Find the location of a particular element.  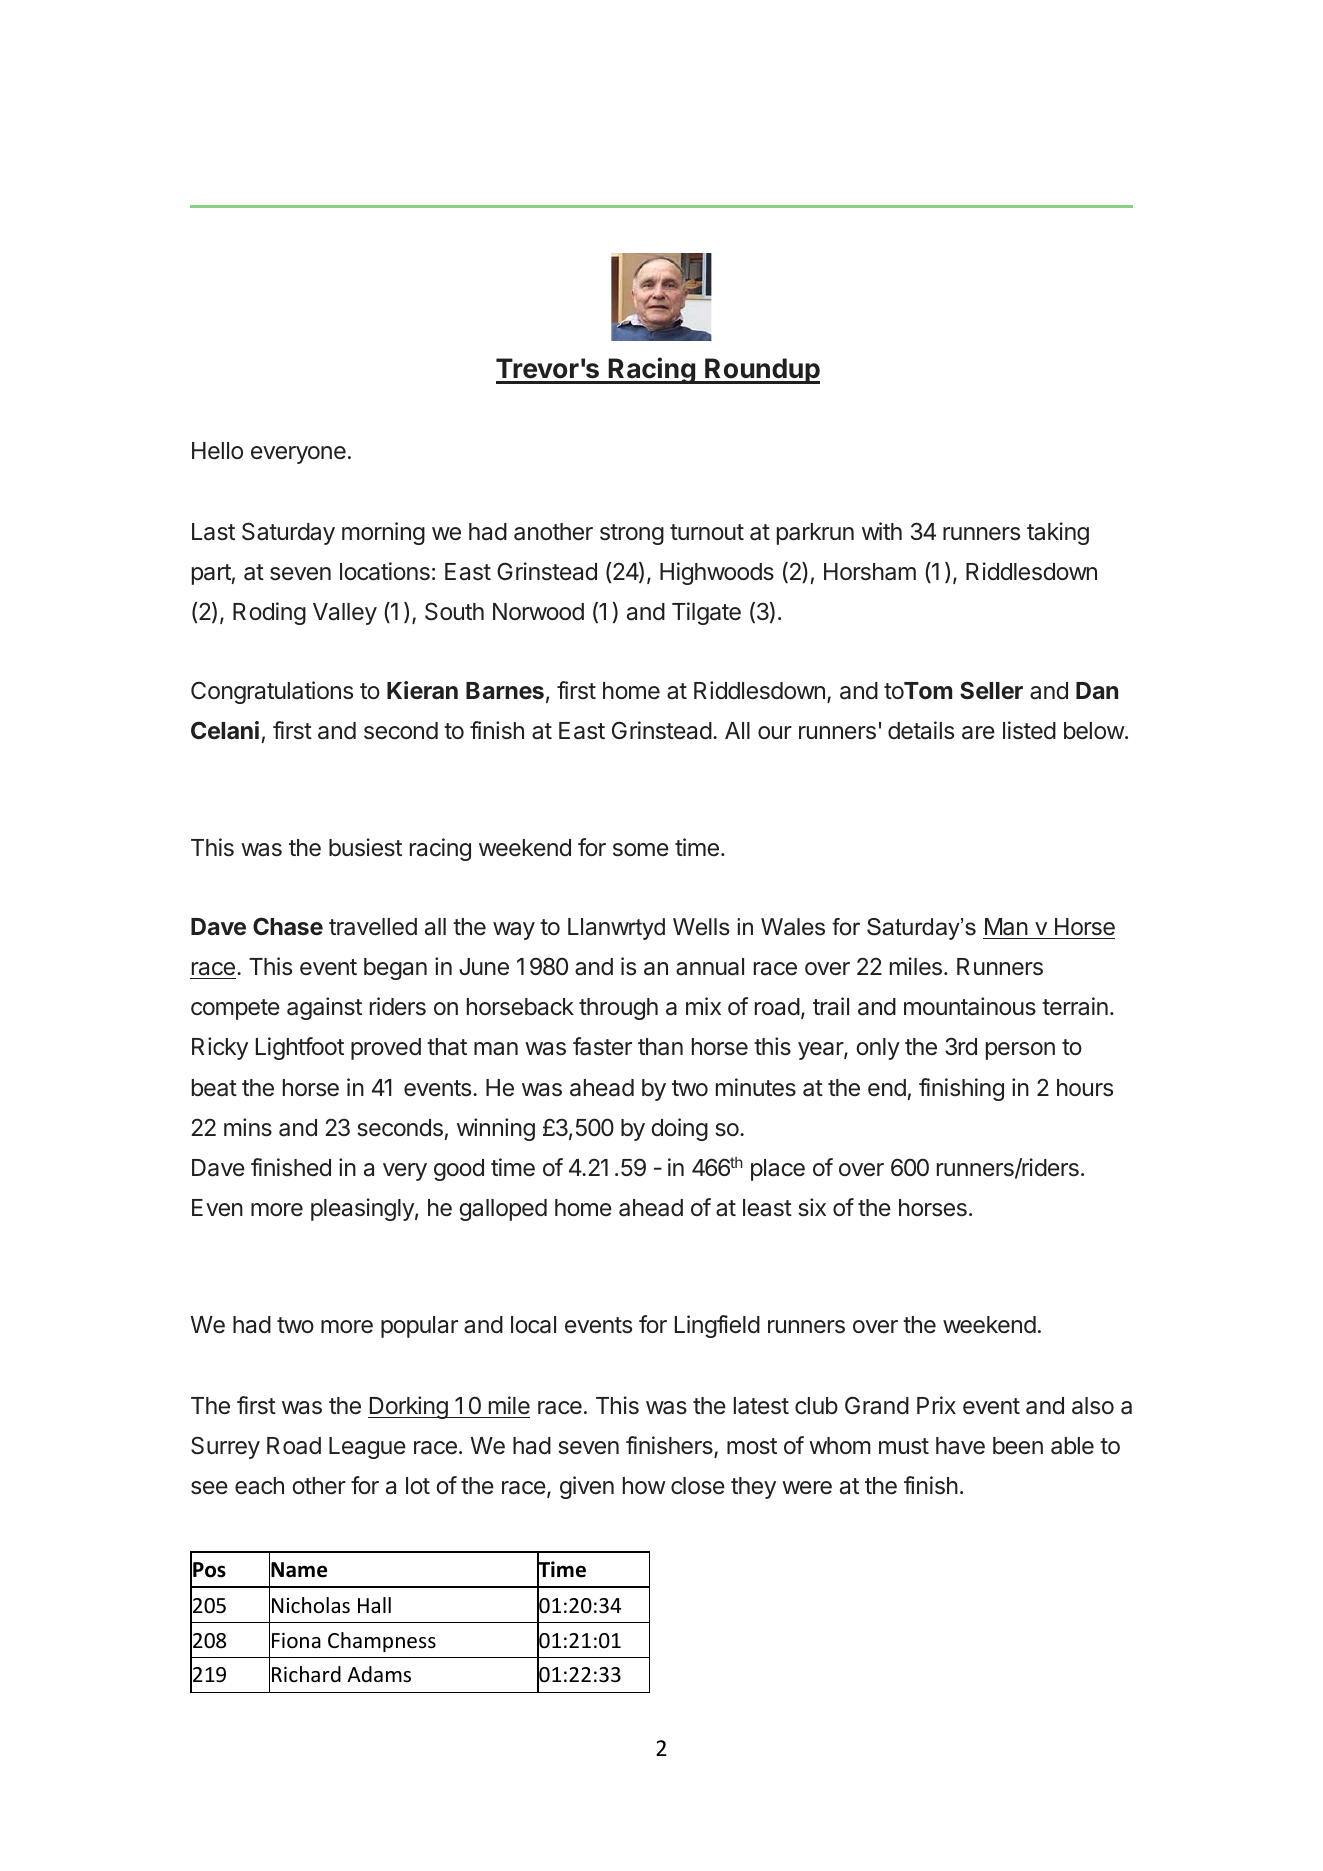

against is located at coordinates (324, 1008).
